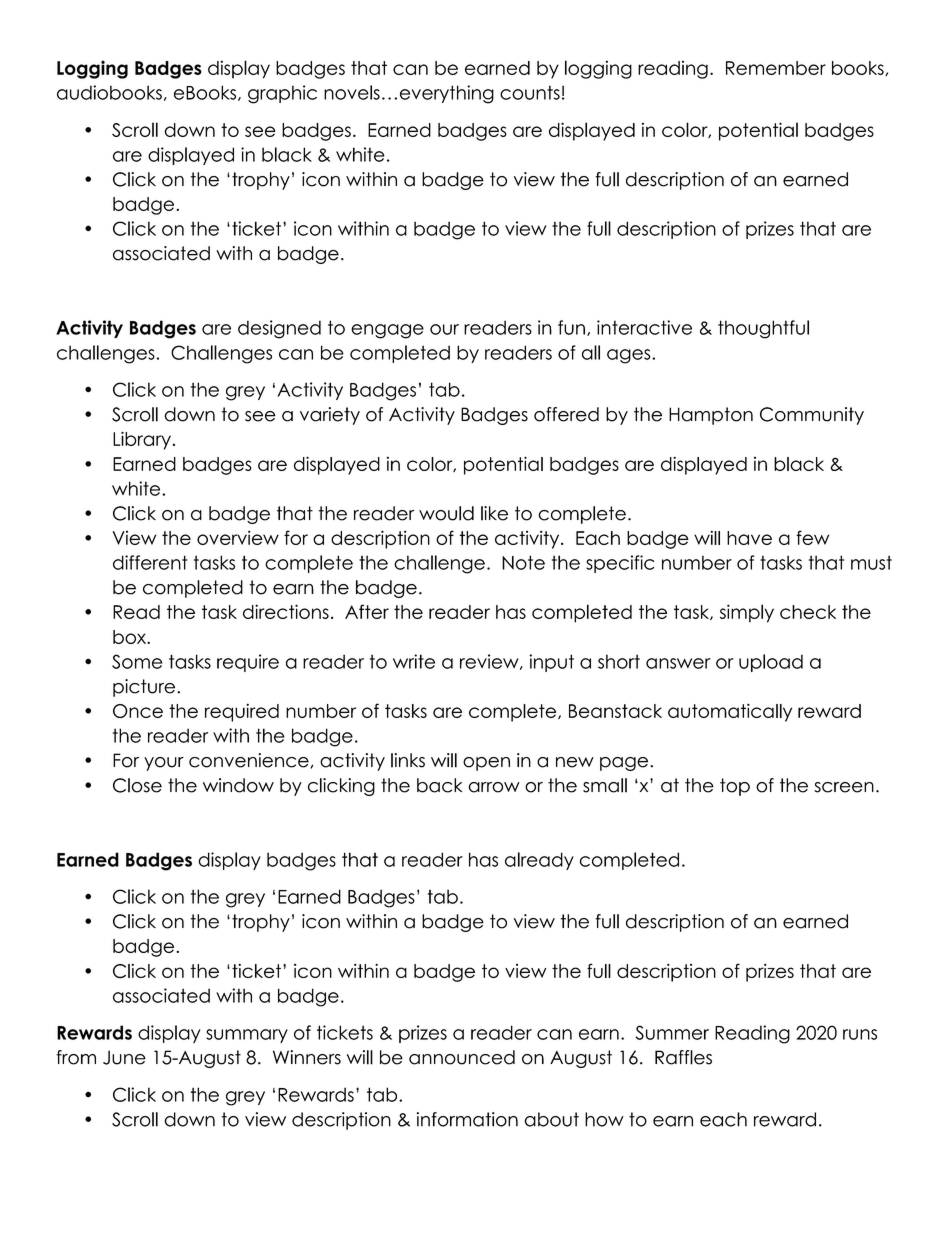  Describe the element at coordinates (683, 1057) in the screenshot. I see `Raffles` at that location.
